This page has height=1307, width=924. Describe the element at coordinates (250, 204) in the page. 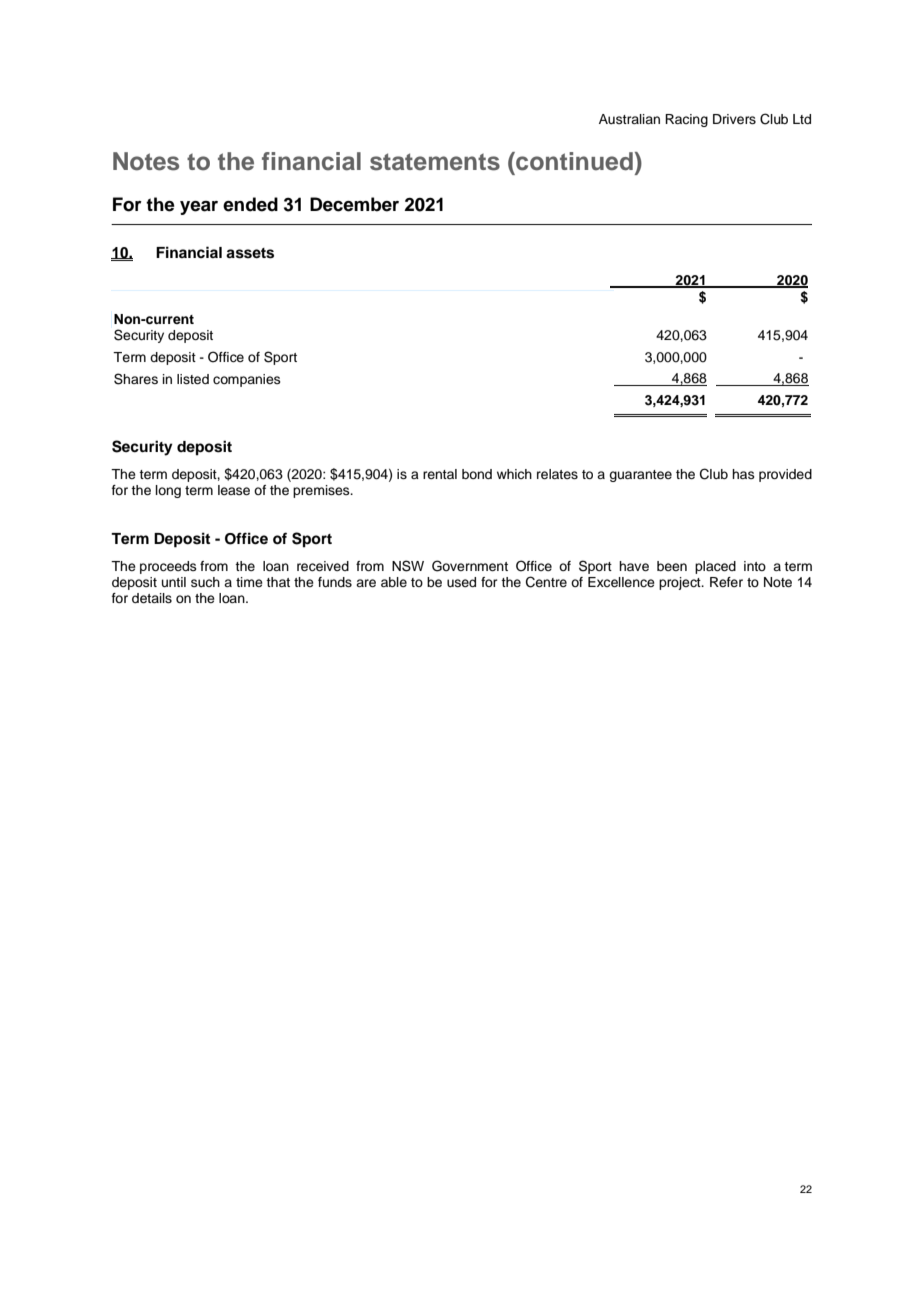

I see `ended` at that location.
